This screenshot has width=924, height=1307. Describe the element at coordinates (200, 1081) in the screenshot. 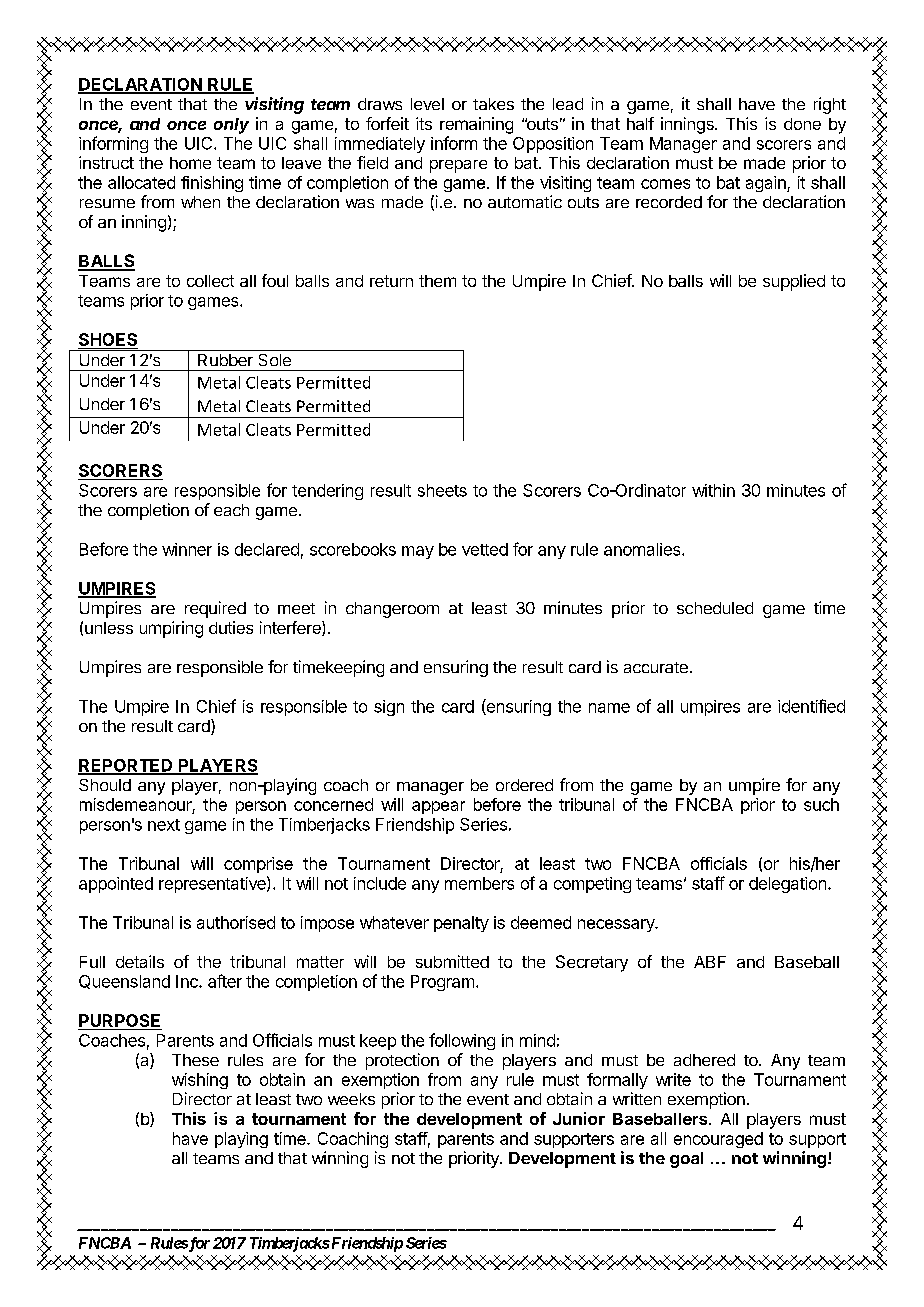

I see `wishing` at that location.
